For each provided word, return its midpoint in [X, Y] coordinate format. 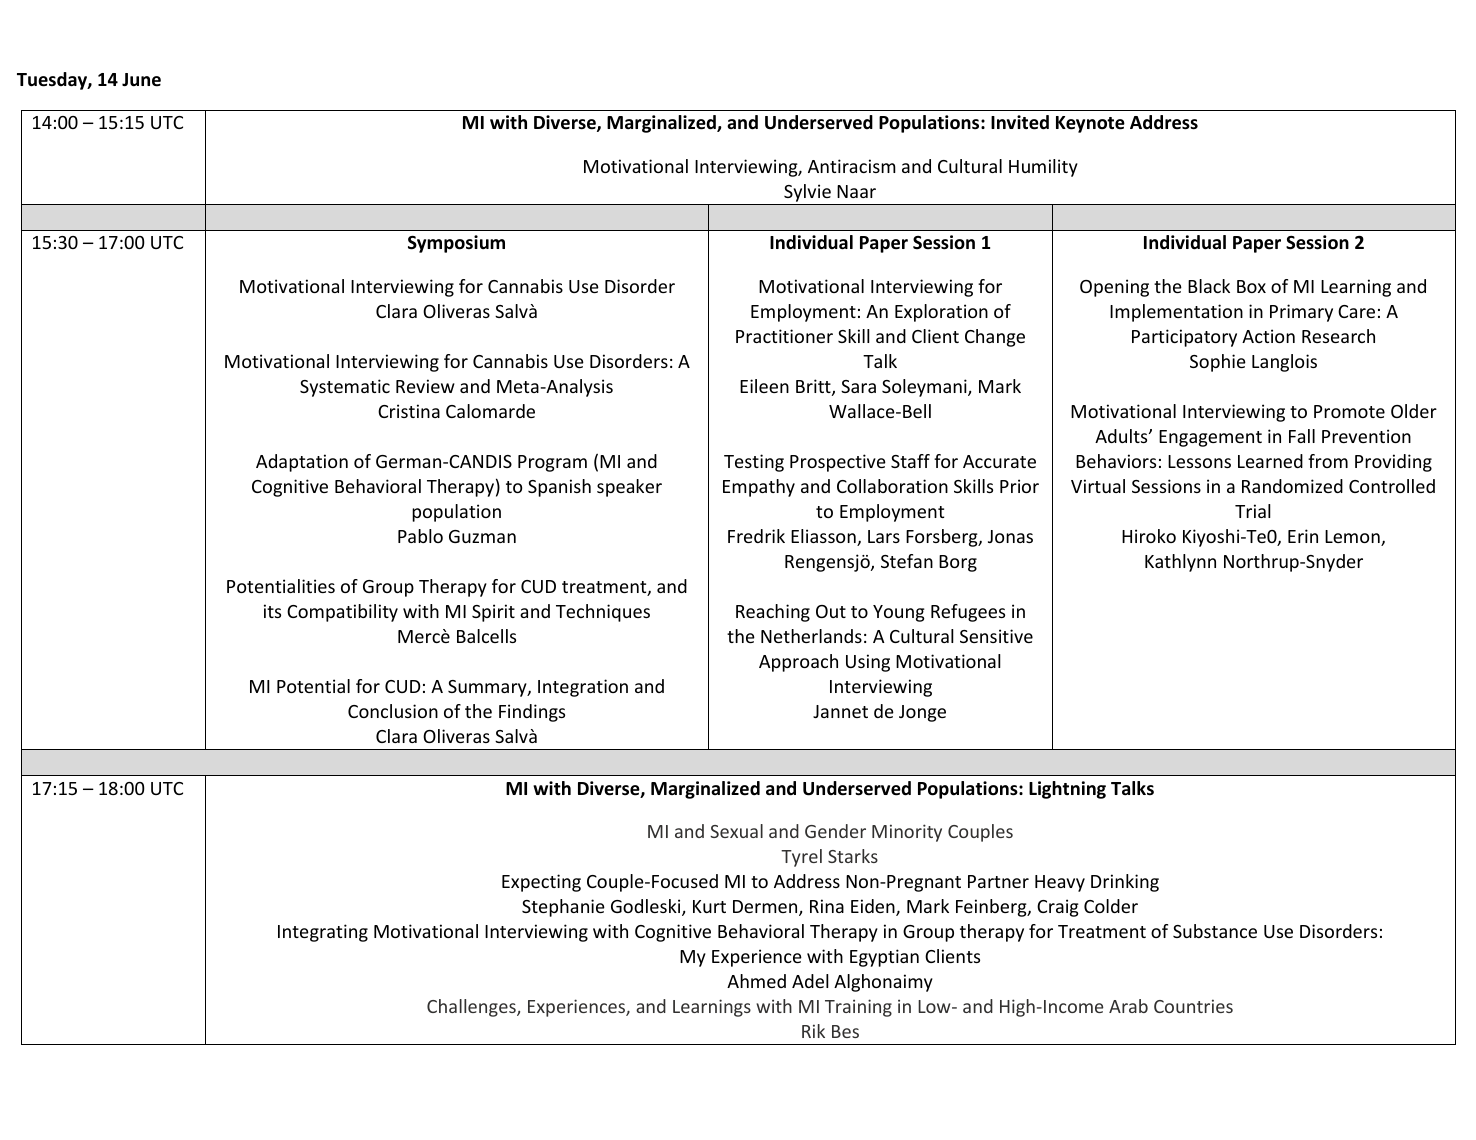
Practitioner [784, 336]
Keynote [1090, 124]
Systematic [345, 388]
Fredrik [756, 536]
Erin [1303, 536]
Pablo [420, 536]
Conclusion [393, 711]
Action [1268, 336]
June [141, 80]
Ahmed [756, 981]
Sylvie [807, 193]
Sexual [736, 831]
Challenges [472, 1008]
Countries [1193, 1006]
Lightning [1067, 790]
